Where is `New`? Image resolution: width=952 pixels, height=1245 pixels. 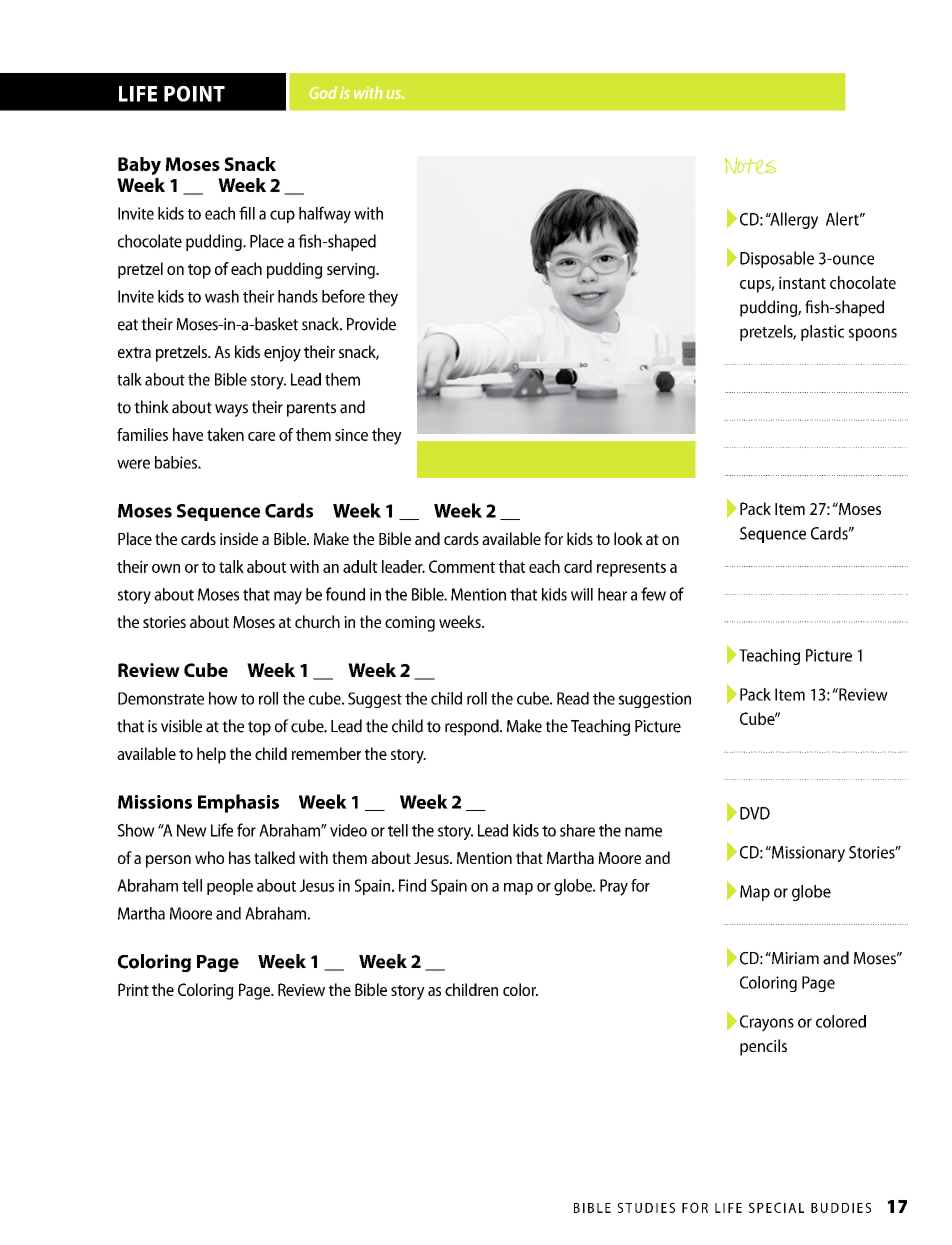 New is located at coordinates (192, 830).
